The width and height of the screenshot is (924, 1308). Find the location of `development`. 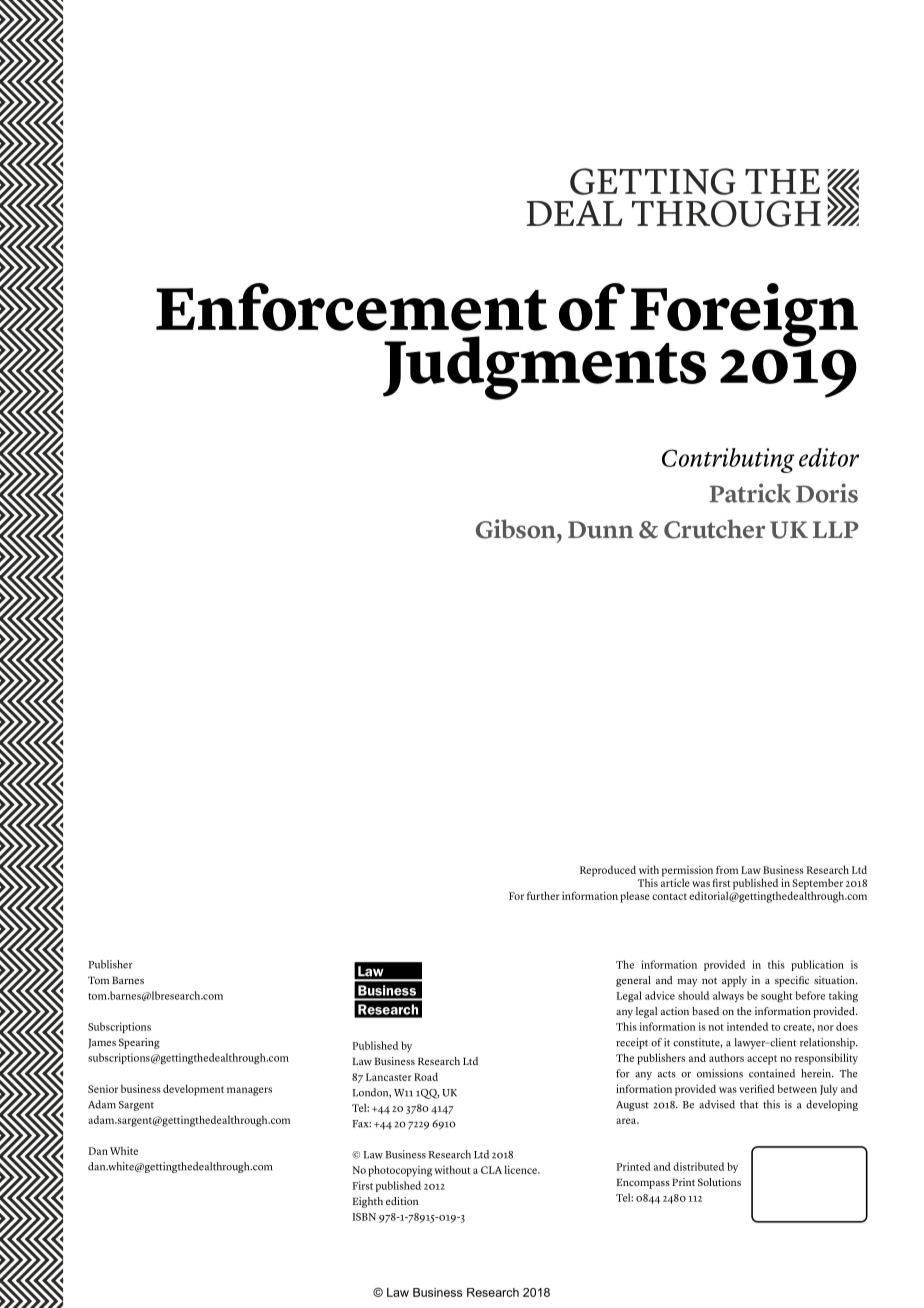

development is located at coordinates (193, 1090).
